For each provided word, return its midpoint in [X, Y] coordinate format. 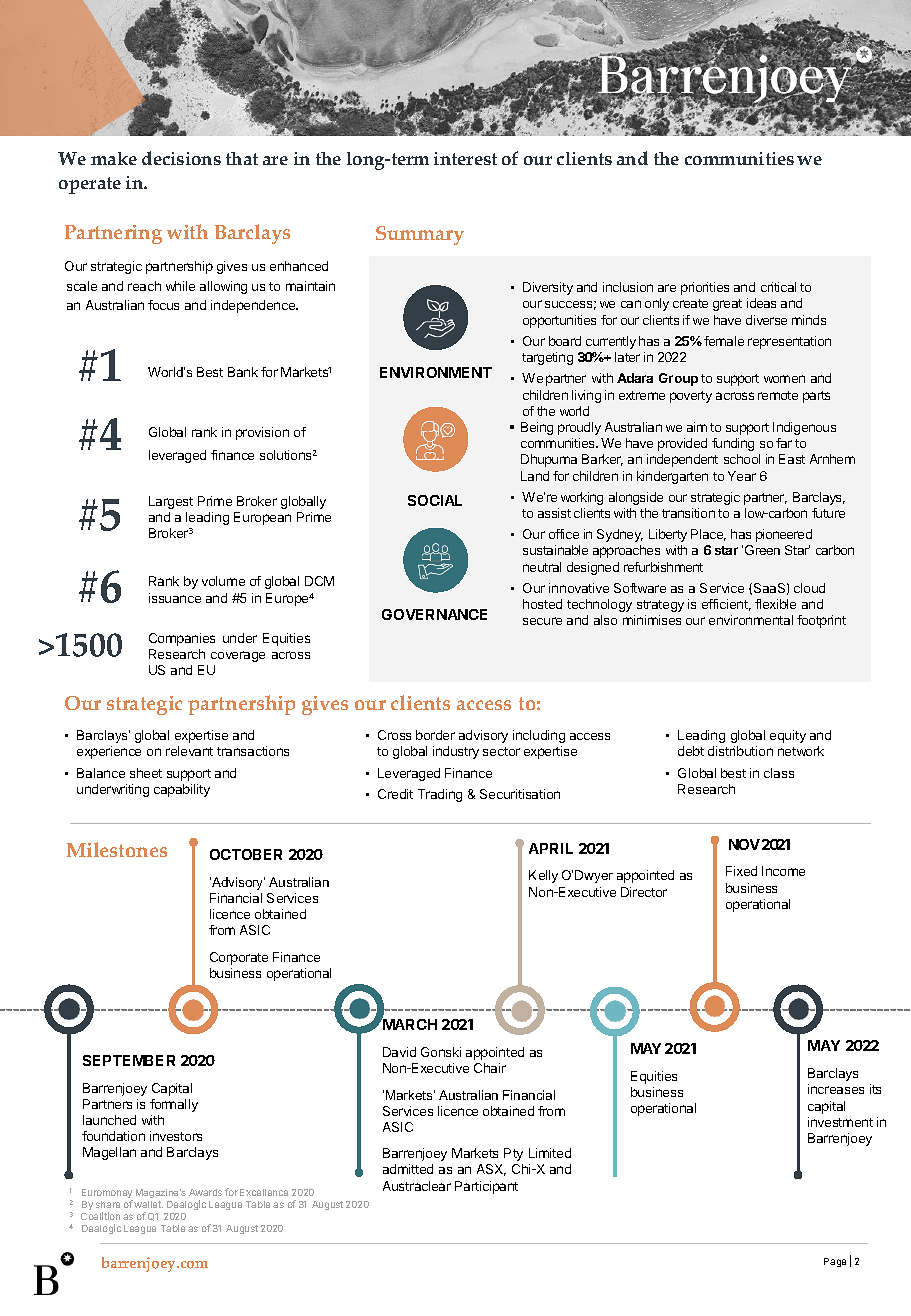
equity [788, 736]
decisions [181, 158]
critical [778, 287]
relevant [189, 751]
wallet [148, 1204]
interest [465, 158]
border [435, 735]
